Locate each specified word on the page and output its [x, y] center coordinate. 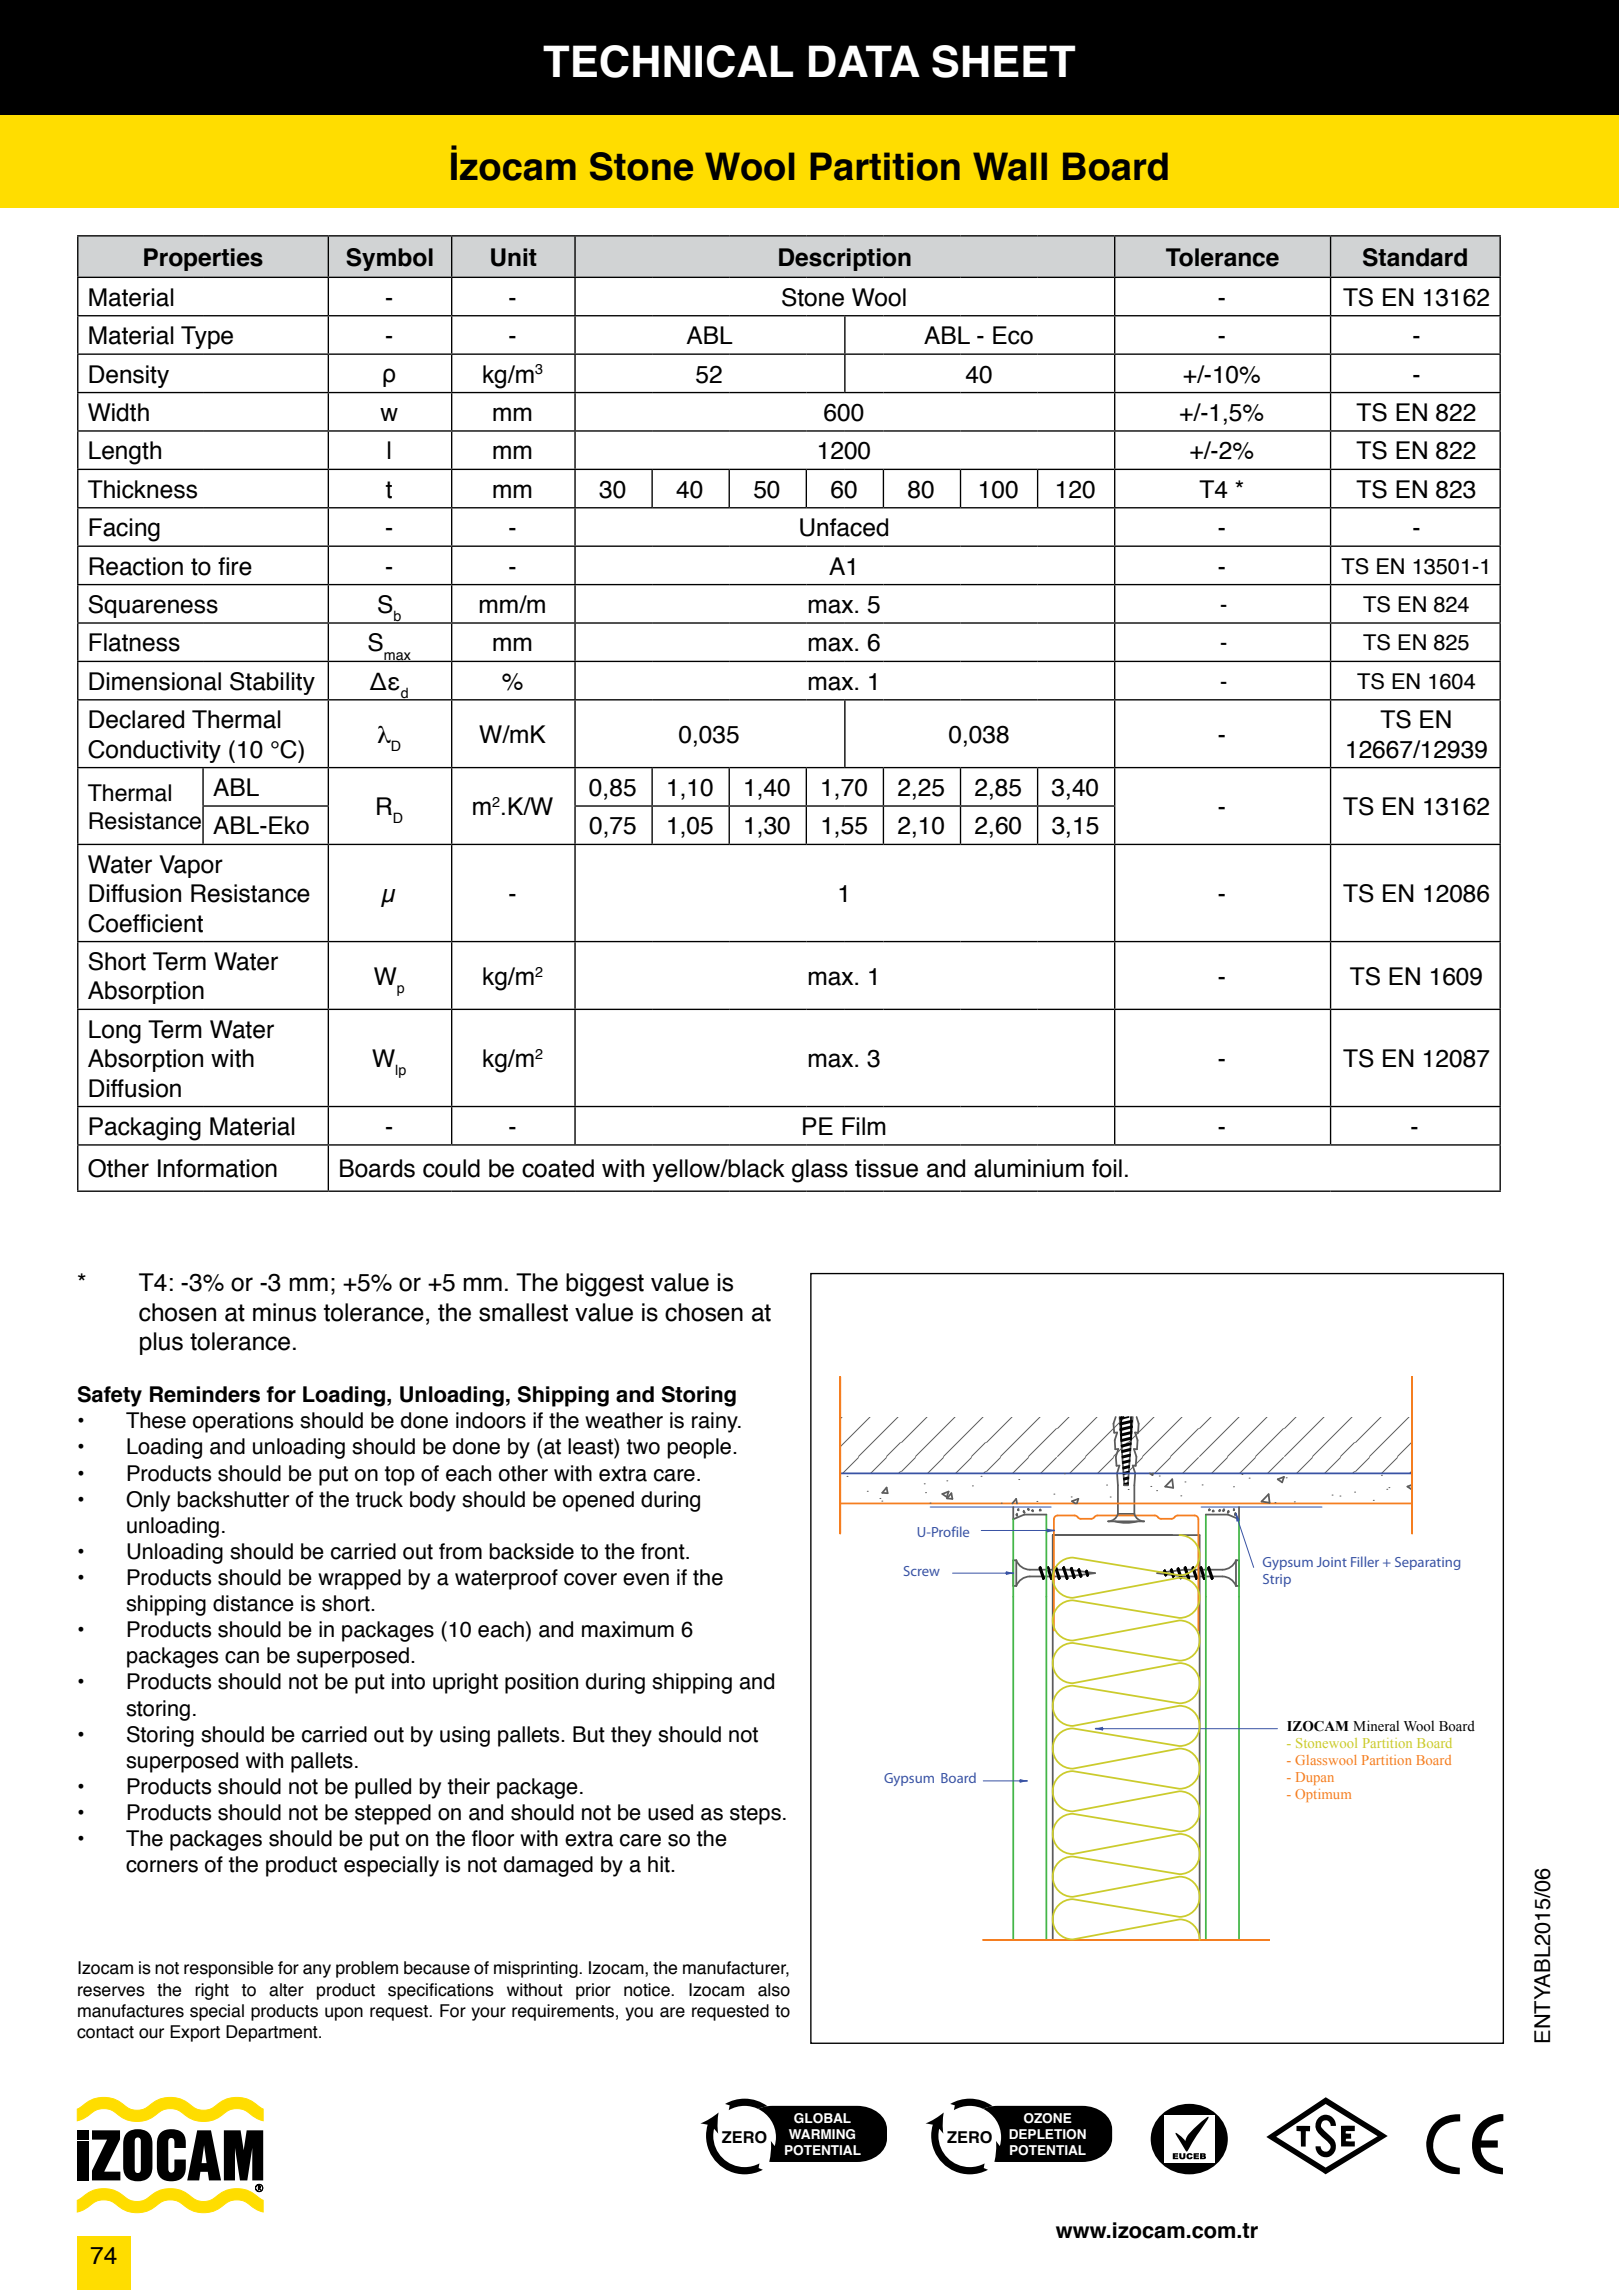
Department [273, 2033]
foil [1107, 1168]
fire [235, 566]
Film [864, 1126]
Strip [1277, 1580]
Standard [1415, 257]
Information [217, 1168]
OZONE [1048, 2118]
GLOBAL [822, 2118]
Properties [203, 259]
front [664, 1551]
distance [253, 1603]
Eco [1013, 335]
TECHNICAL [668, 61]
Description [845, 259]
